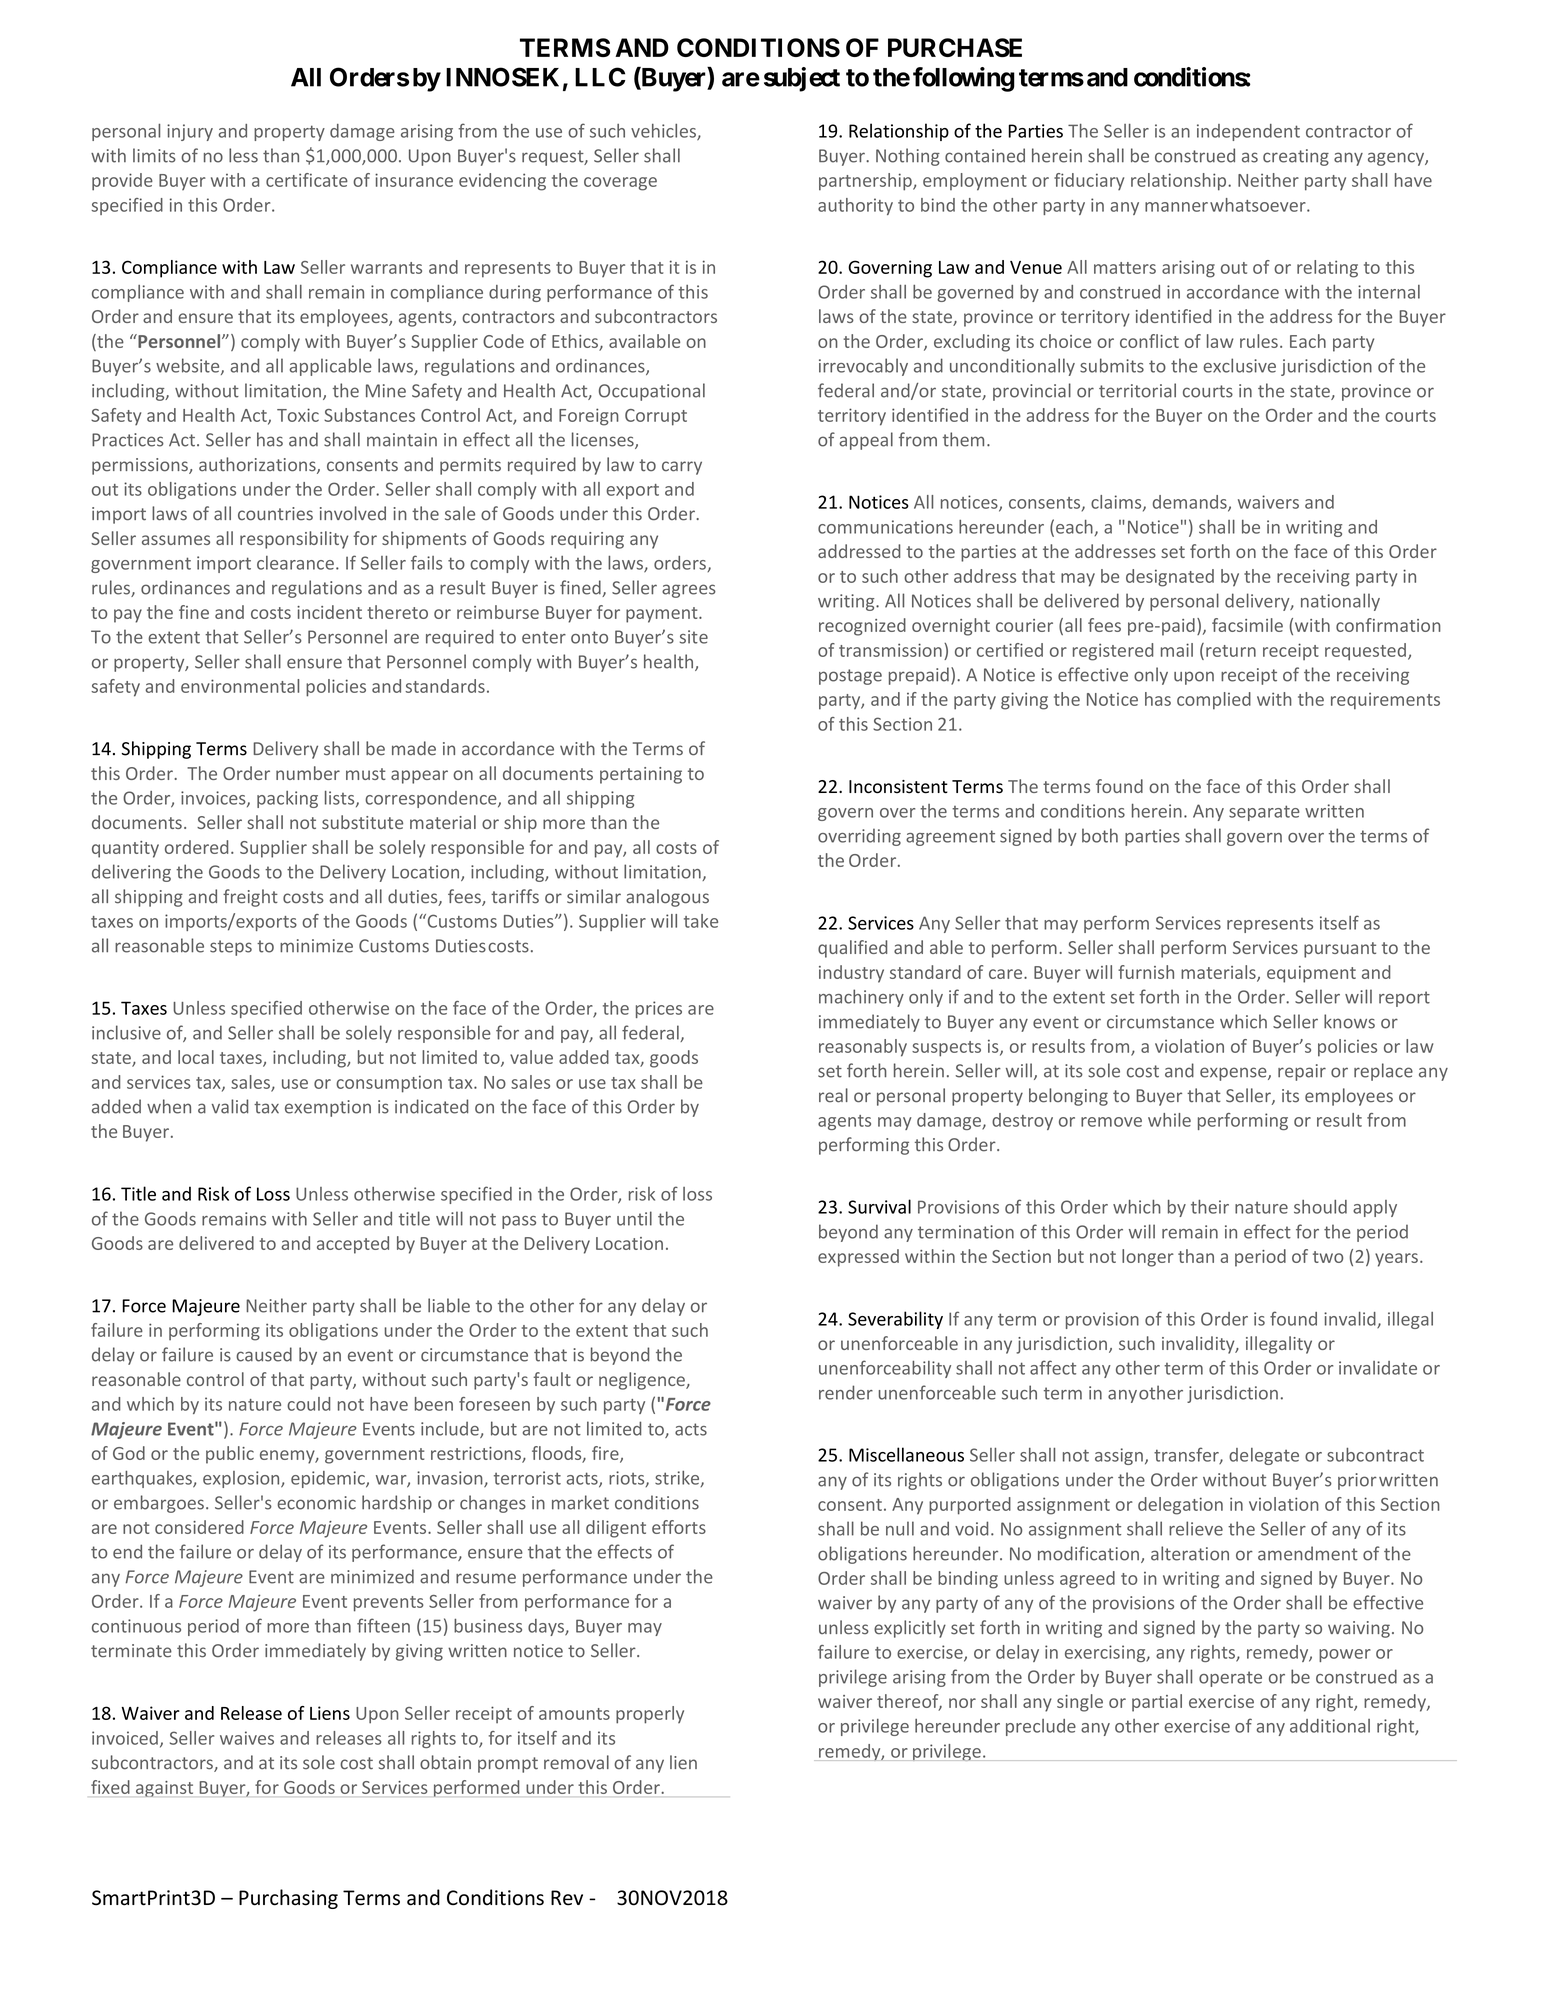 This page has width=1544, height=1998. I want to click on additional, so click(1330, 1726).
